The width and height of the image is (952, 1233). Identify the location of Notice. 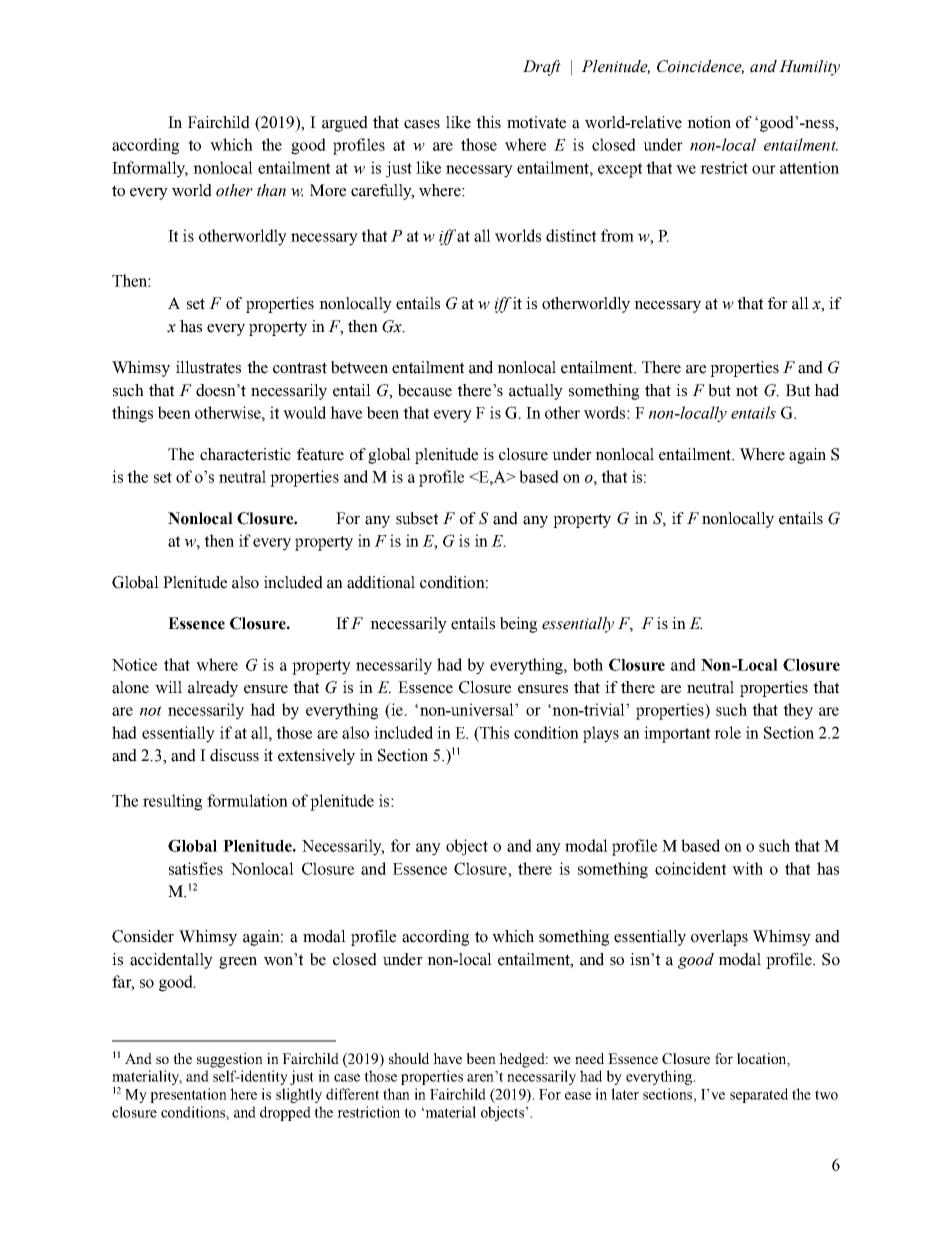
(134, 664).
